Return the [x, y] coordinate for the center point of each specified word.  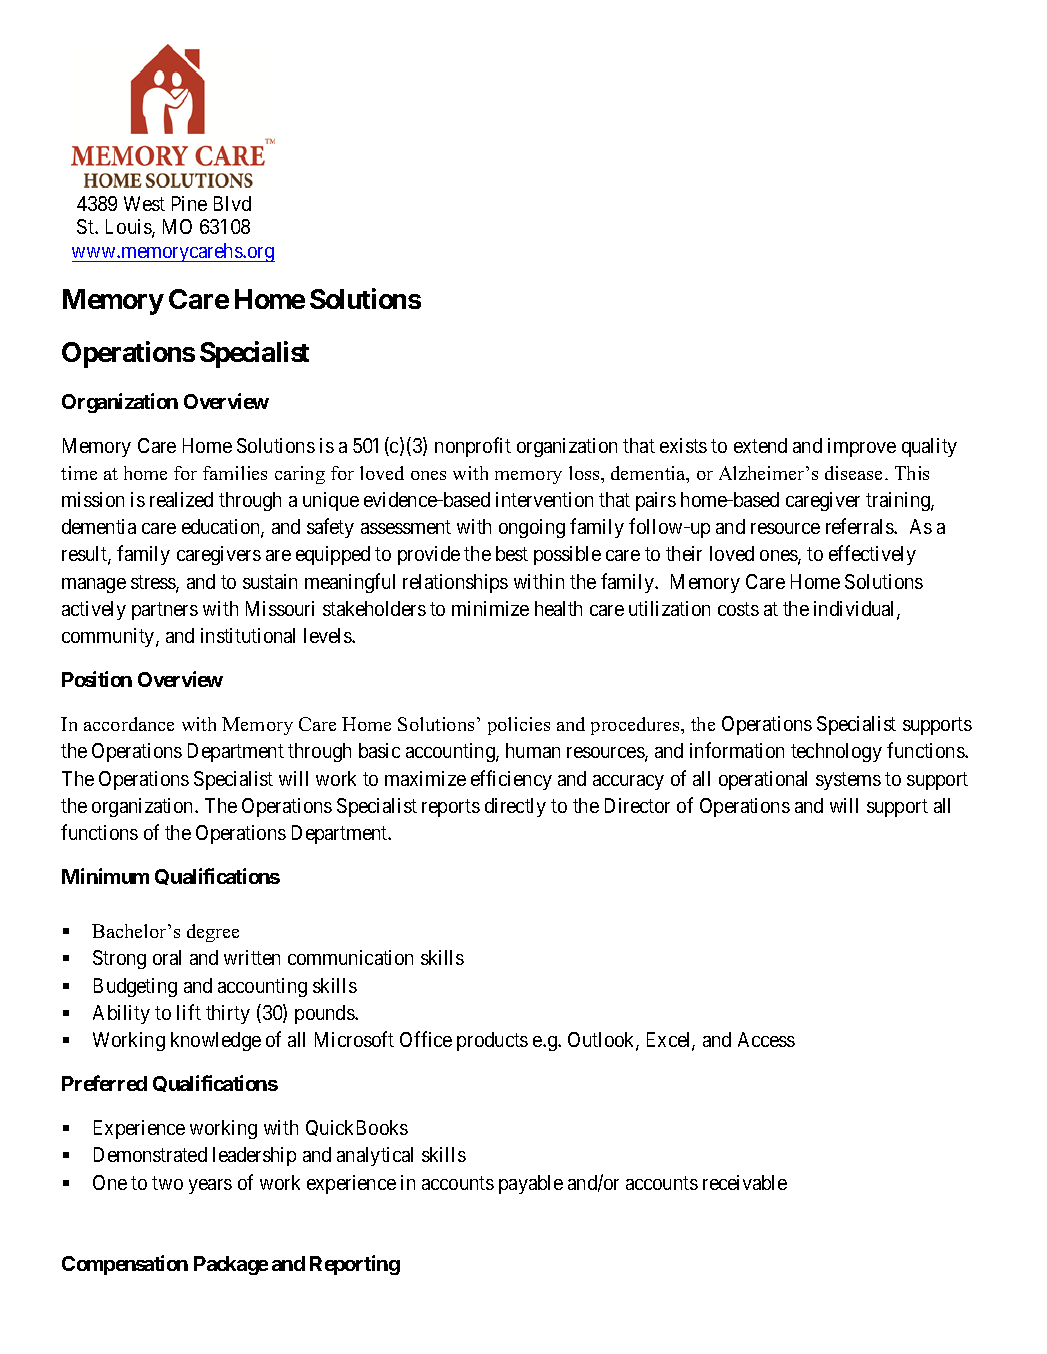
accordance [129, 724]
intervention [544, 499]
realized [181, 499]
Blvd [232, 203]
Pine [189, 203]
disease [855, 473]
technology [836, 752]
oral [167, 957]
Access [766, 1039]
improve [862, 447]
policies [519, 726]
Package [231, 1265]
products [492, 1041]
